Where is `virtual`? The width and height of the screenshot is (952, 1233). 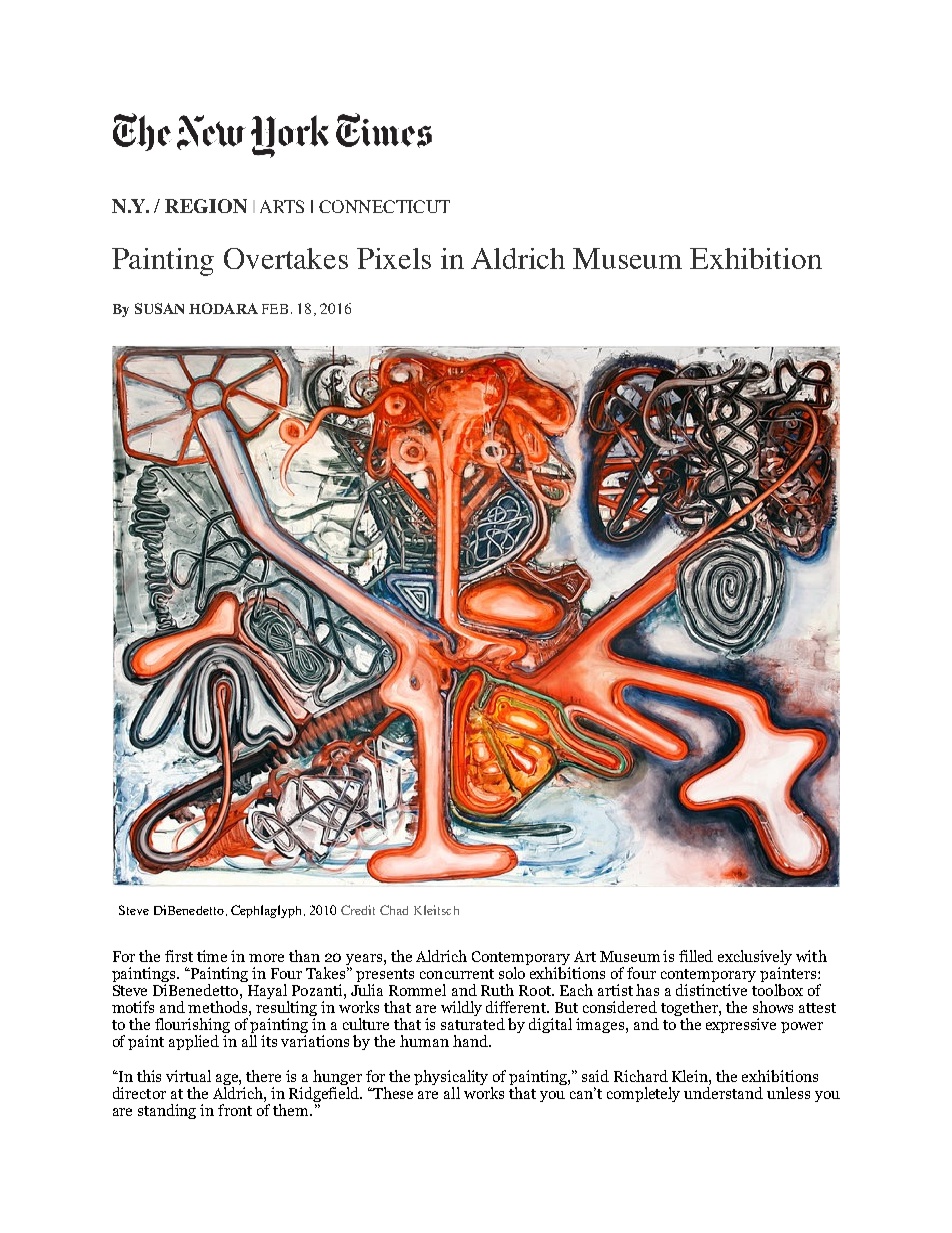 virtual is located at coordinates (188, 1076).
